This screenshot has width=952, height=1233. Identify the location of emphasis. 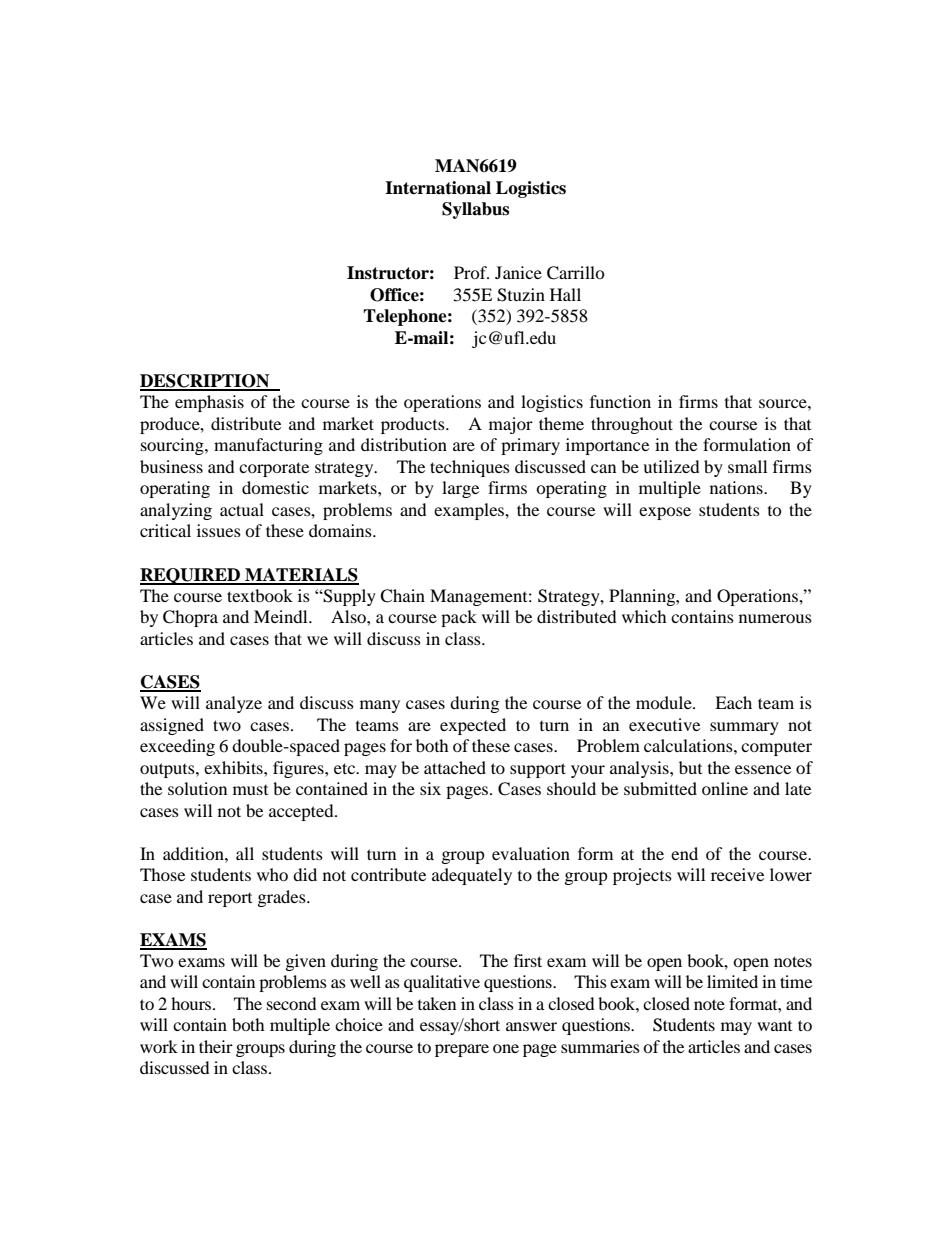
(209, 403).
